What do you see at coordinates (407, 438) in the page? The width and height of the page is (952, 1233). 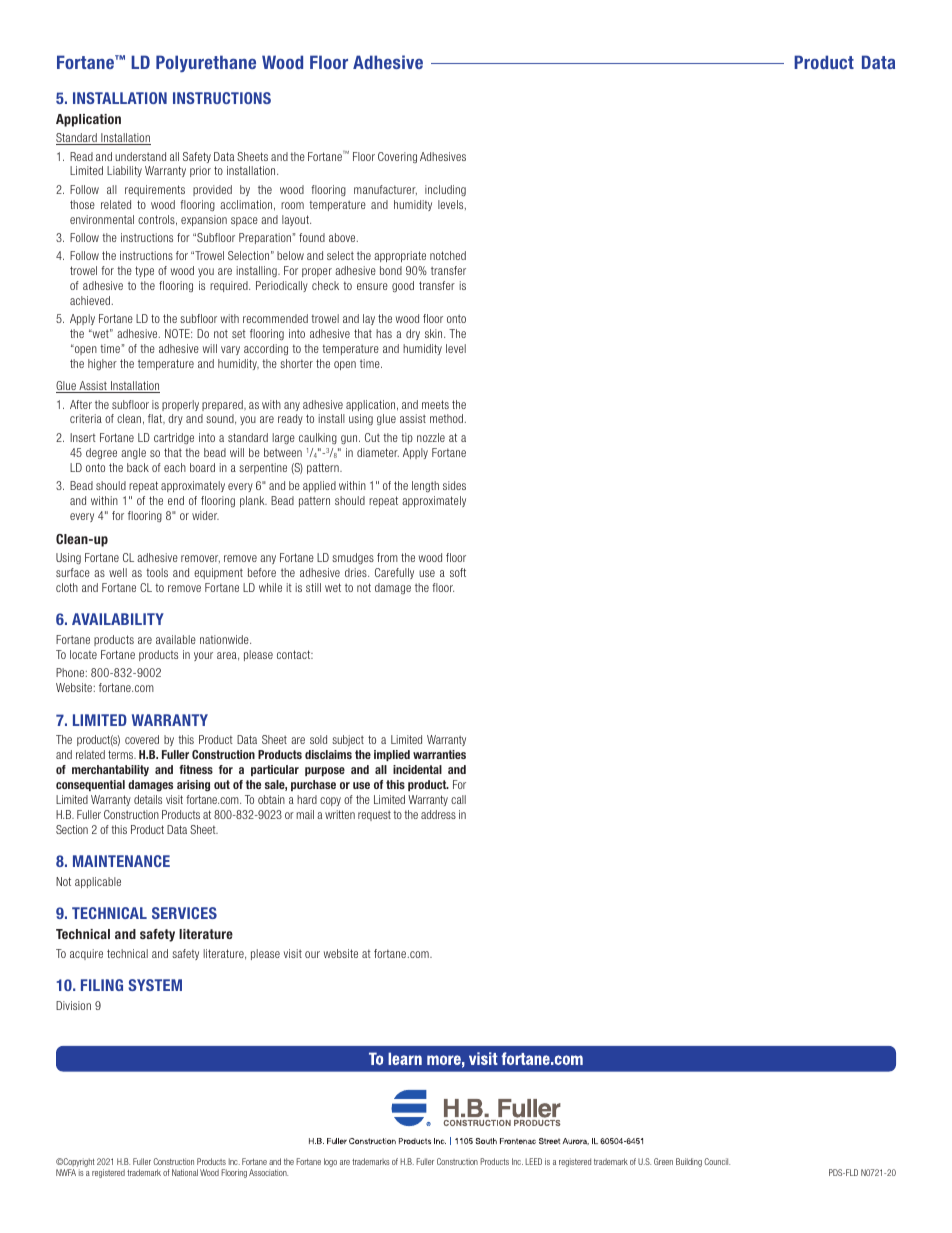 I see `tip` at bounding box center [407, 438].
